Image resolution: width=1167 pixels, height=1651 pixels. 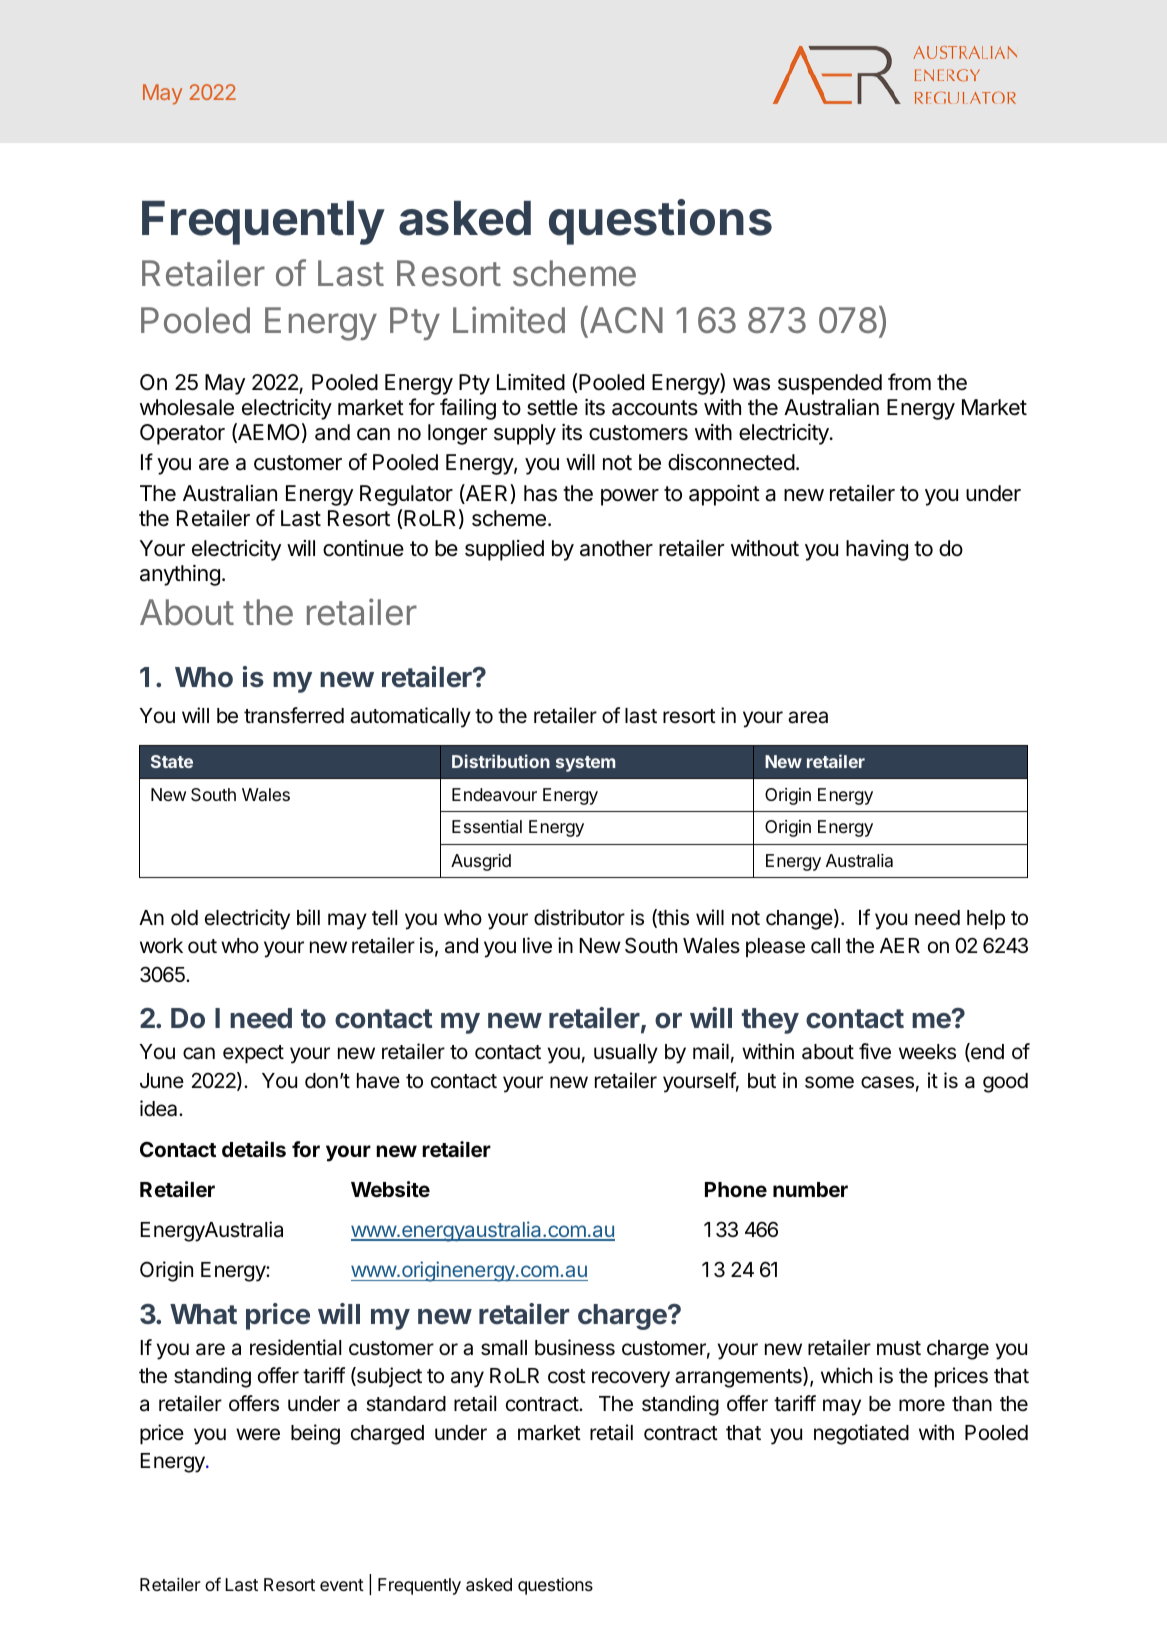 I want to click on system, so click(x=585, y=764).
